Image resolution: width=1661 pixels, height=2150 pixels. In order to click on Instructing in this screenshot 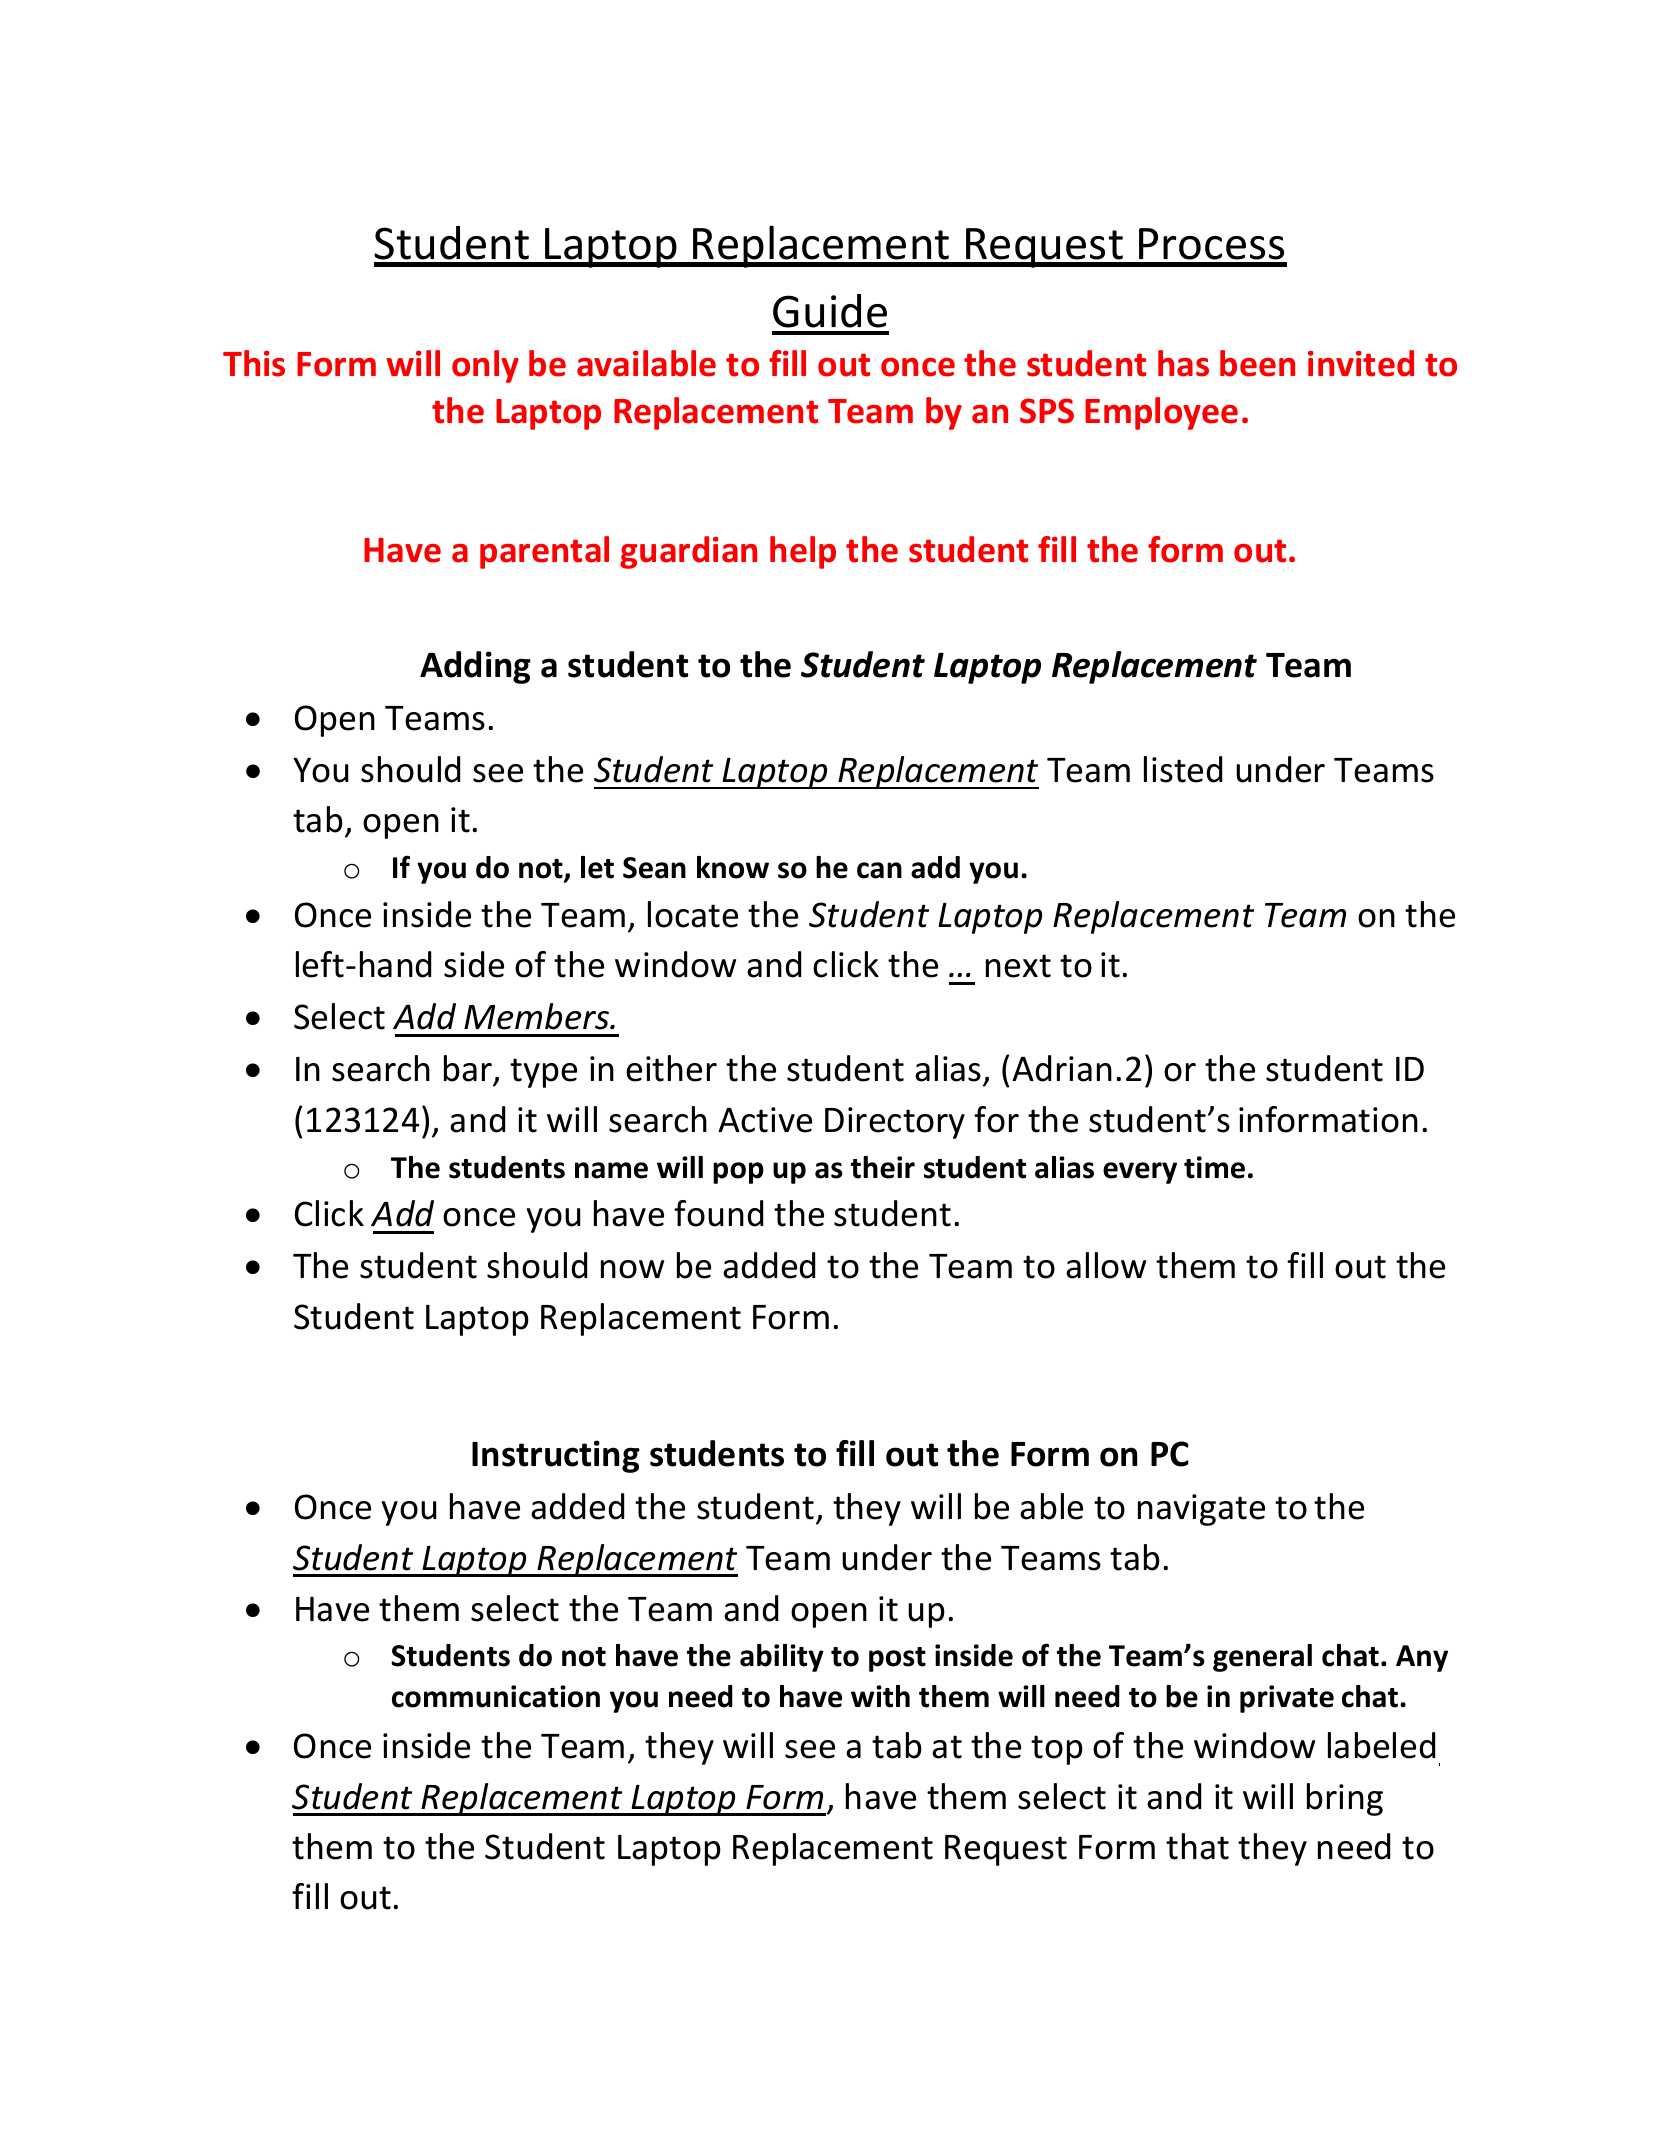, I will do `click(556, 1456)`.
